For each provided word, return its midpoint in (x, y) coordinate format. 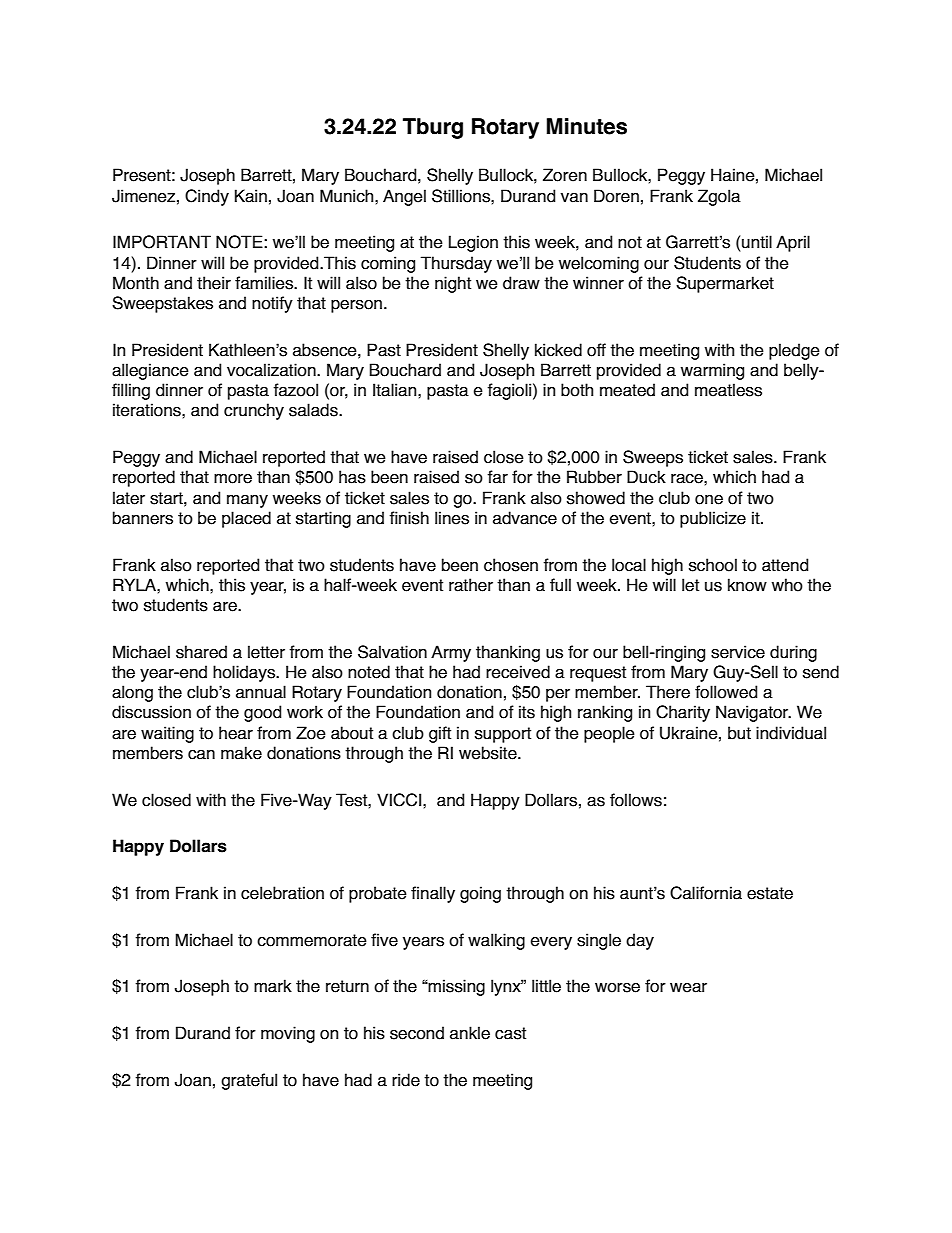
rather (471, 585)
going (480, 894)
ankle (470, 1033)
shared (201, 652)
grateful (249, 1081)
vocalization (272, 370)
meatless (728, 390)
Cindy (207, 197)
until (757, 242)
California (706, 893)
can (201, 754)
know (747, 585)
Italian (396, 390)
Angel (404, 197)
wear (688, 988)
